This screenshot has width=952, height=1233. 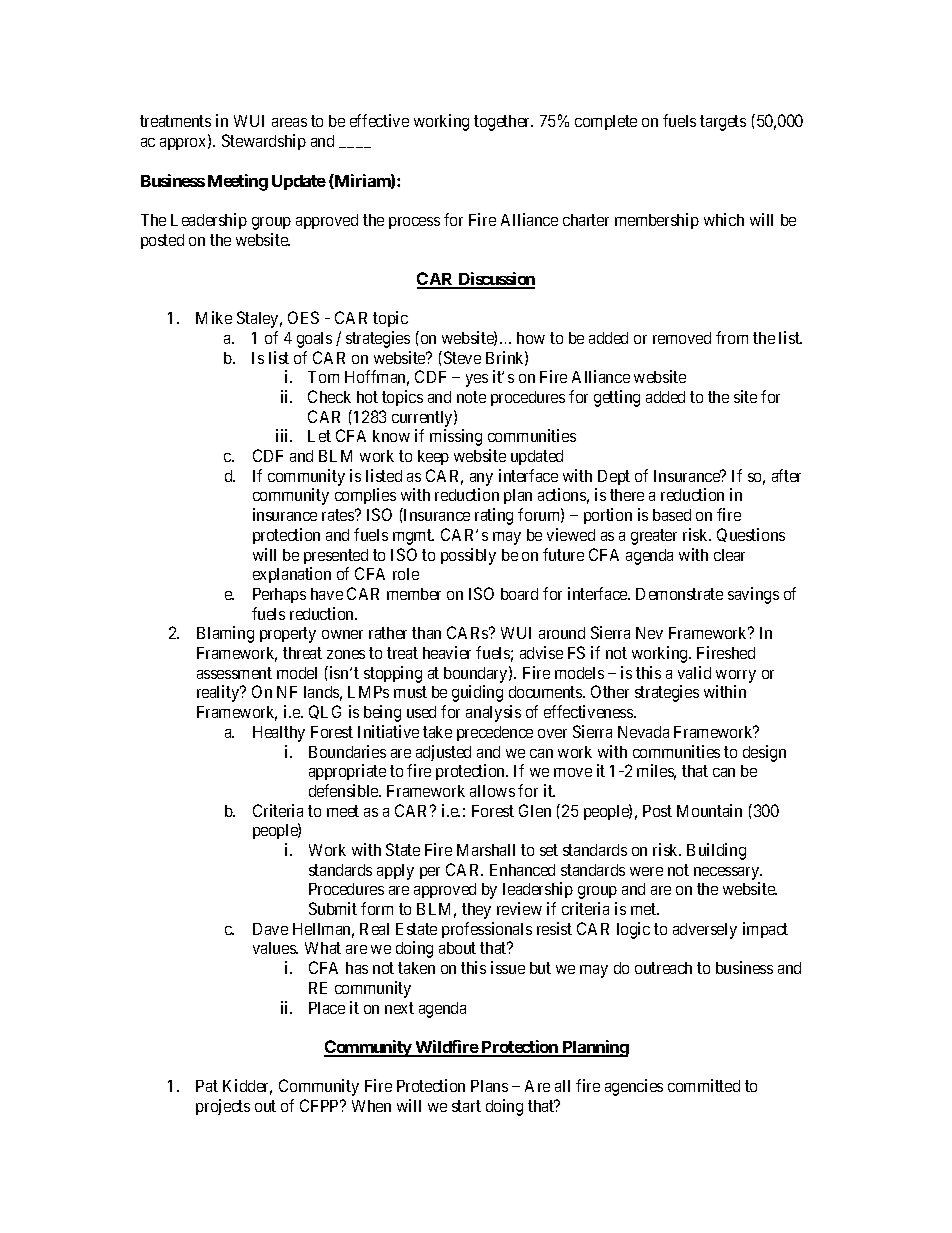 What do you see at coordinates (279, 734) in the screenshot?
I see `Healthy` at bounding box center [279, 734].
